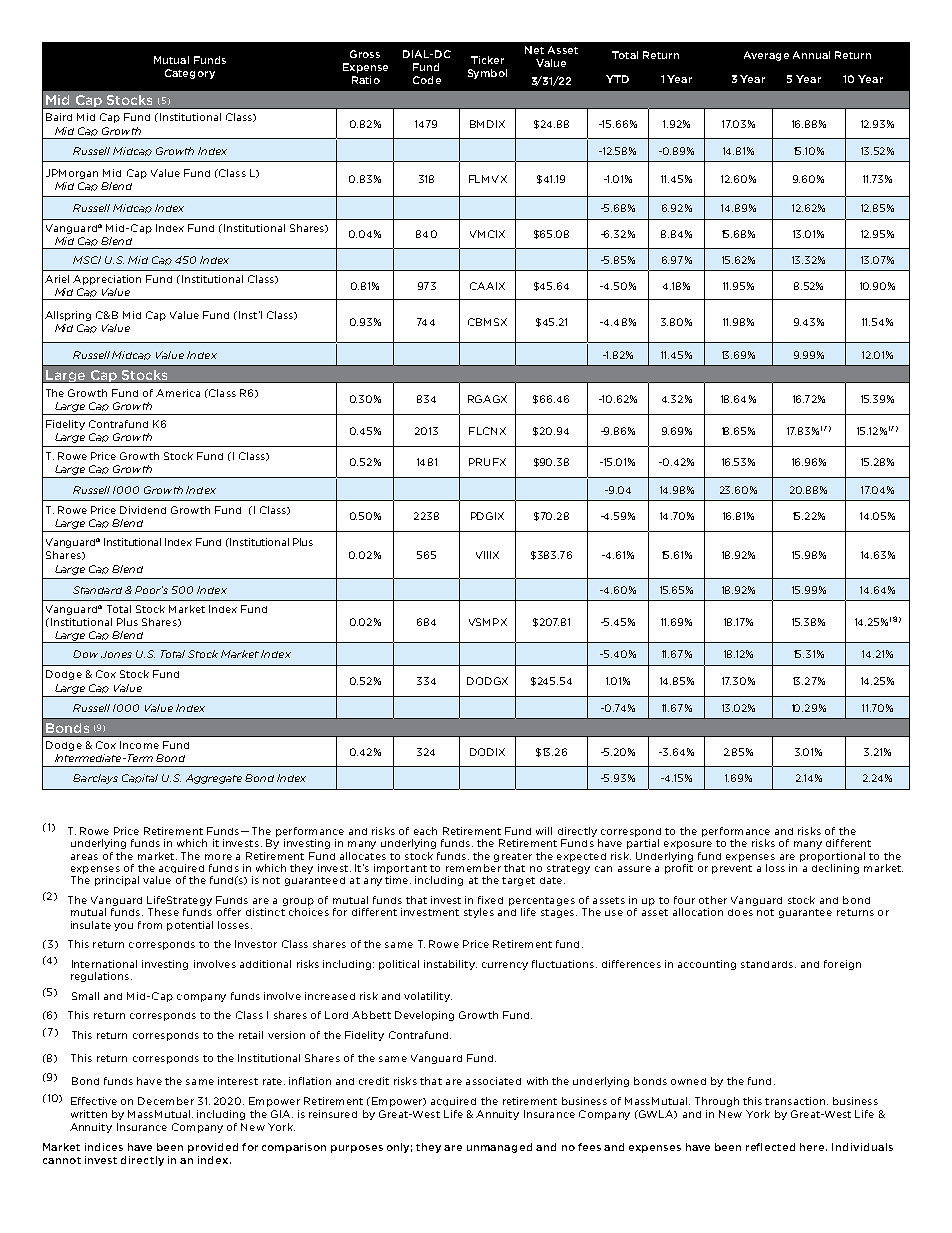 The width and height of the document is (952, 1233). I want to click on reflected, so click(770, 1147).
